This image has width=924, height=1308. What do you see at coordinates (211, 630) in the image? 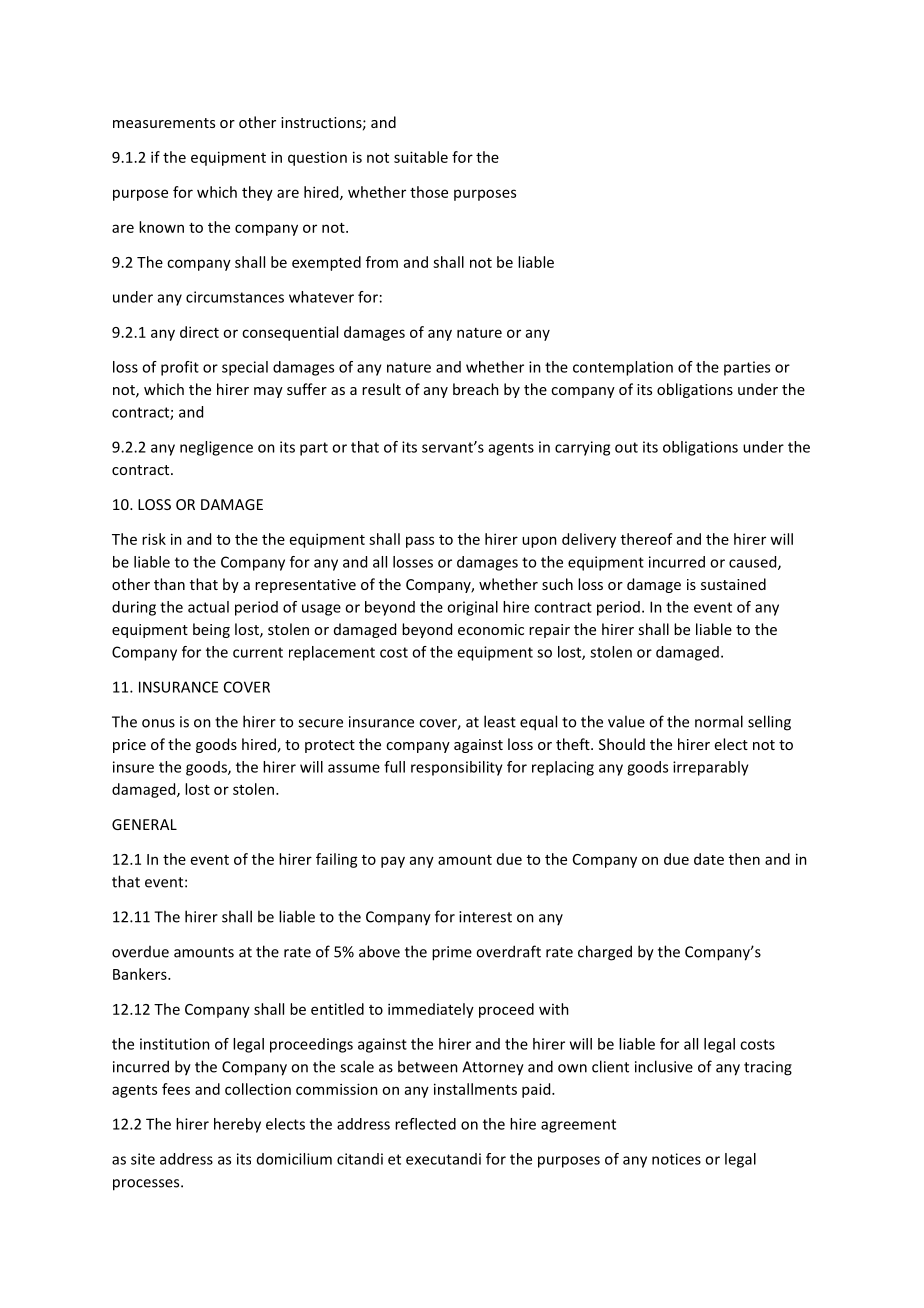
I see `being` at bounding box center [211, 630].
